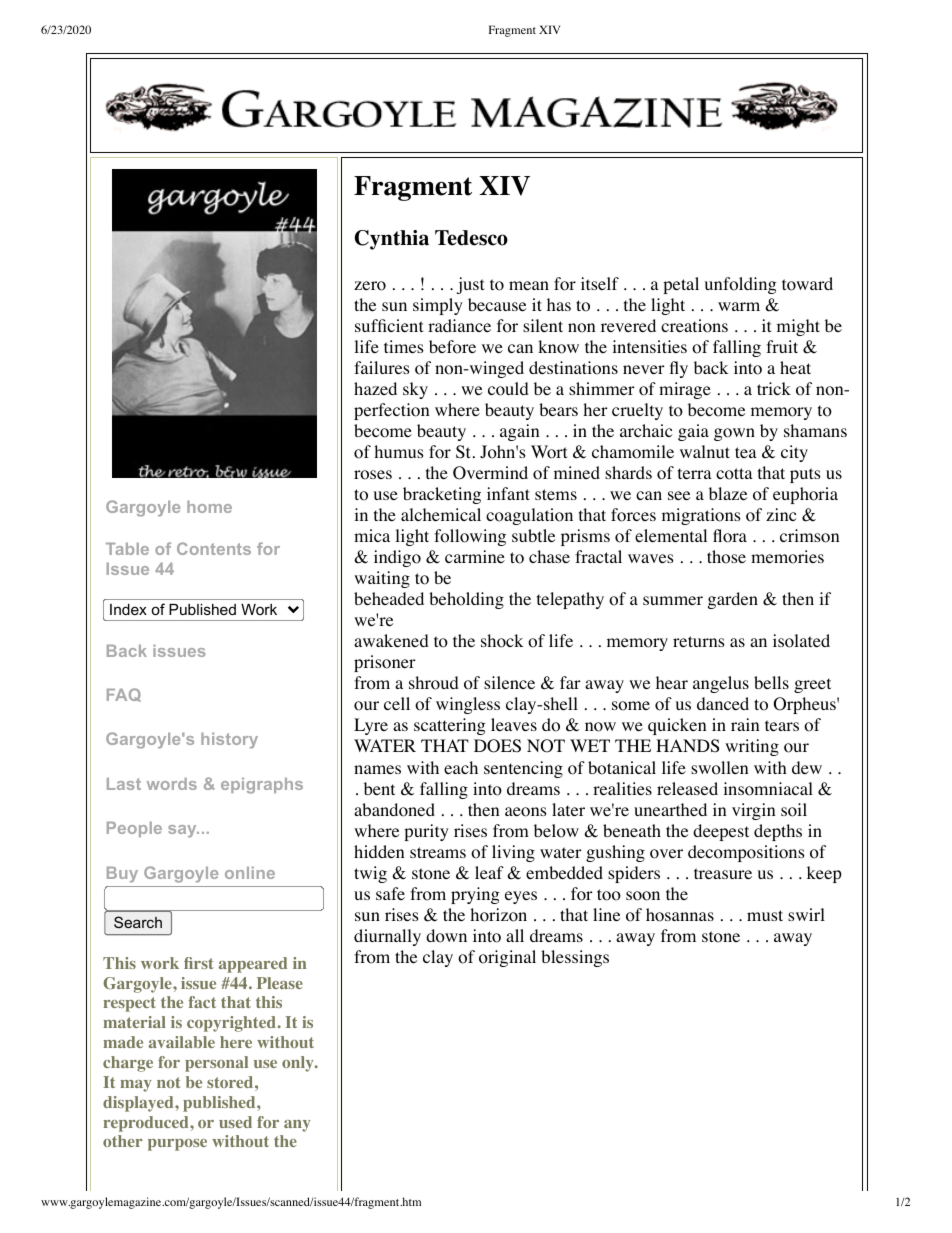 The image size is (952, 1233). I want to click on Index, so click(128, 609).
